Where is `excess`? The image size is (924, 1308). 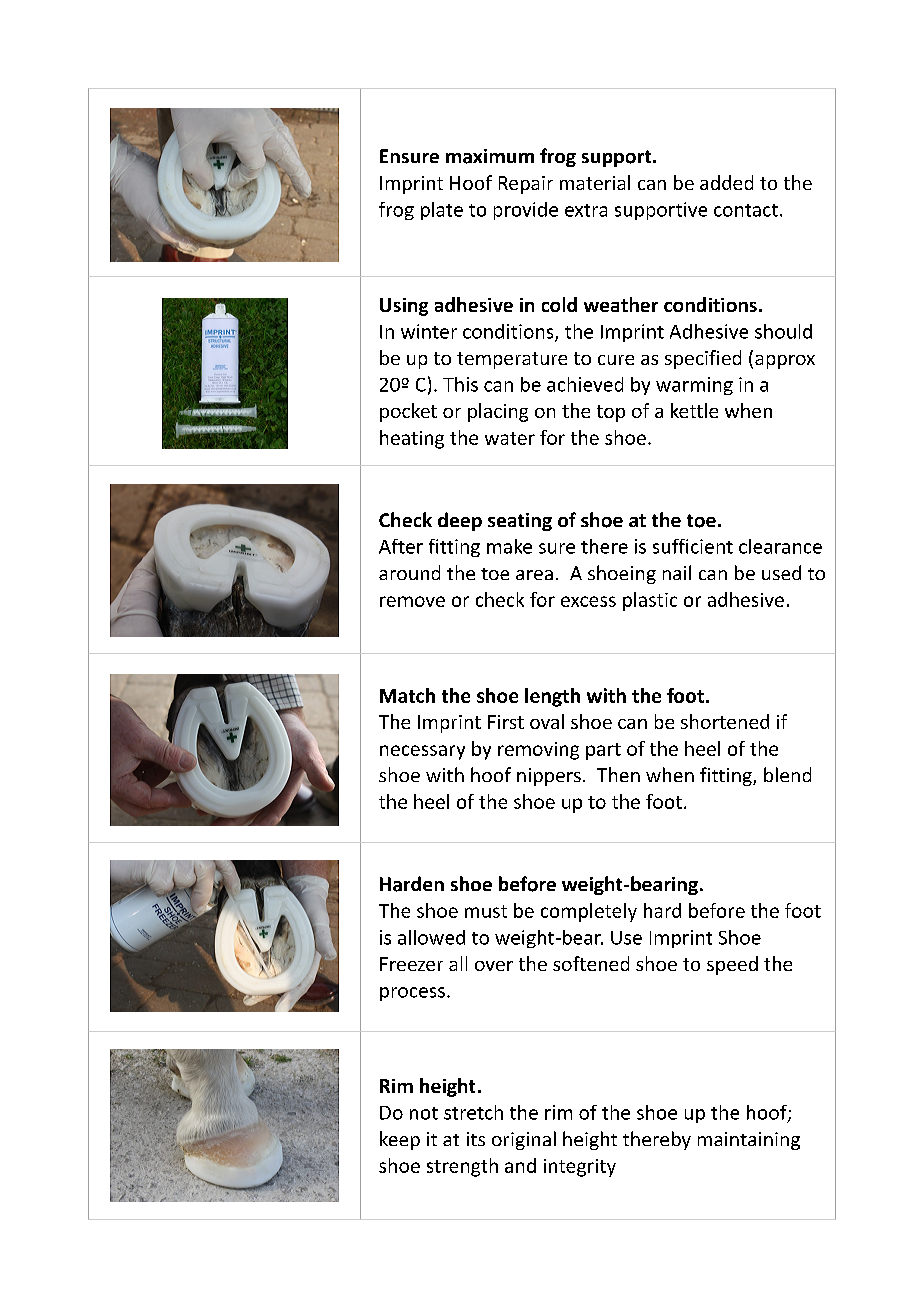 excess is located at coordinates (588, 601).
